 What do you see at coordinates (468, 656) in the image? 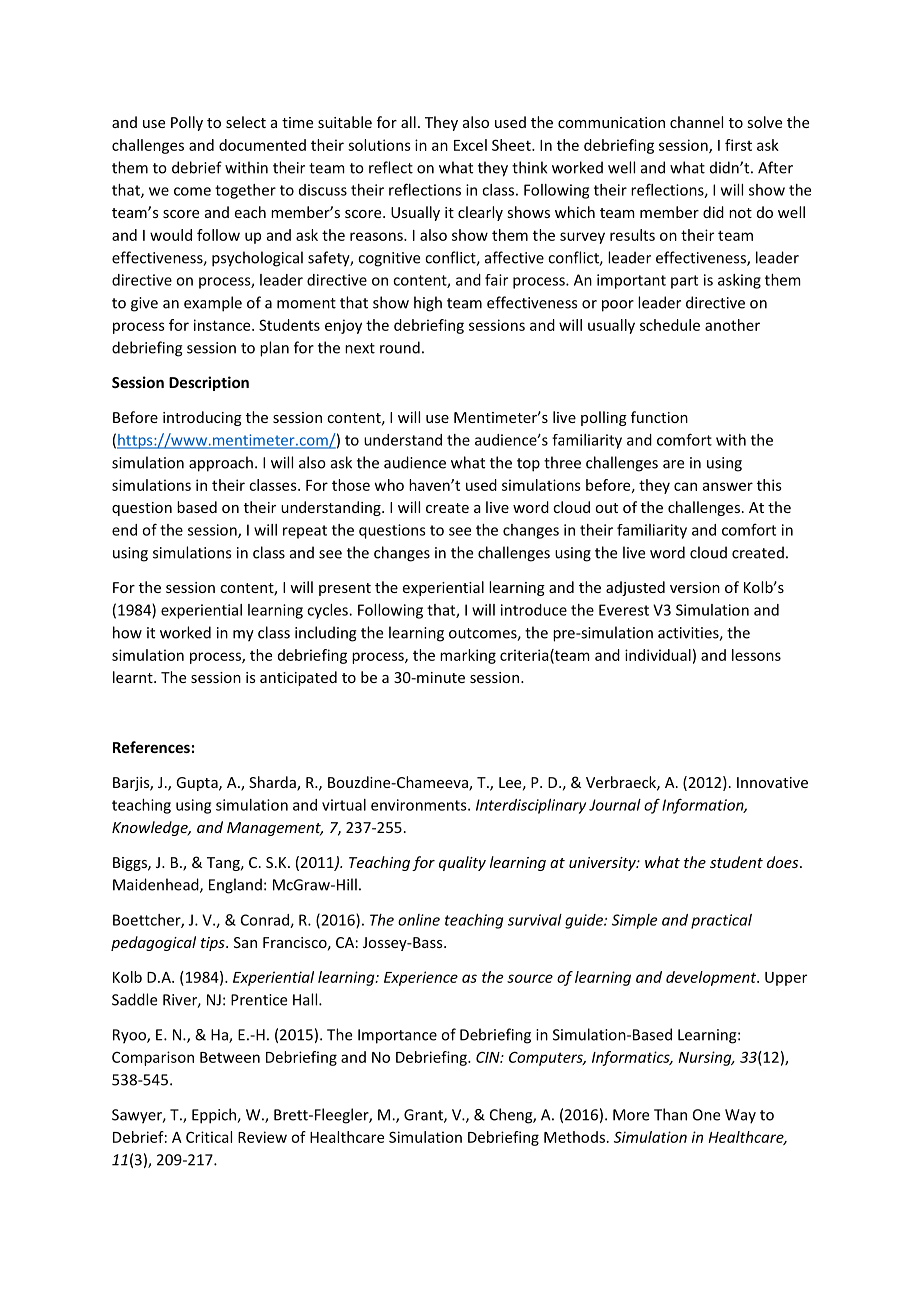
I see `marking` at bounding box center [468, 656].
